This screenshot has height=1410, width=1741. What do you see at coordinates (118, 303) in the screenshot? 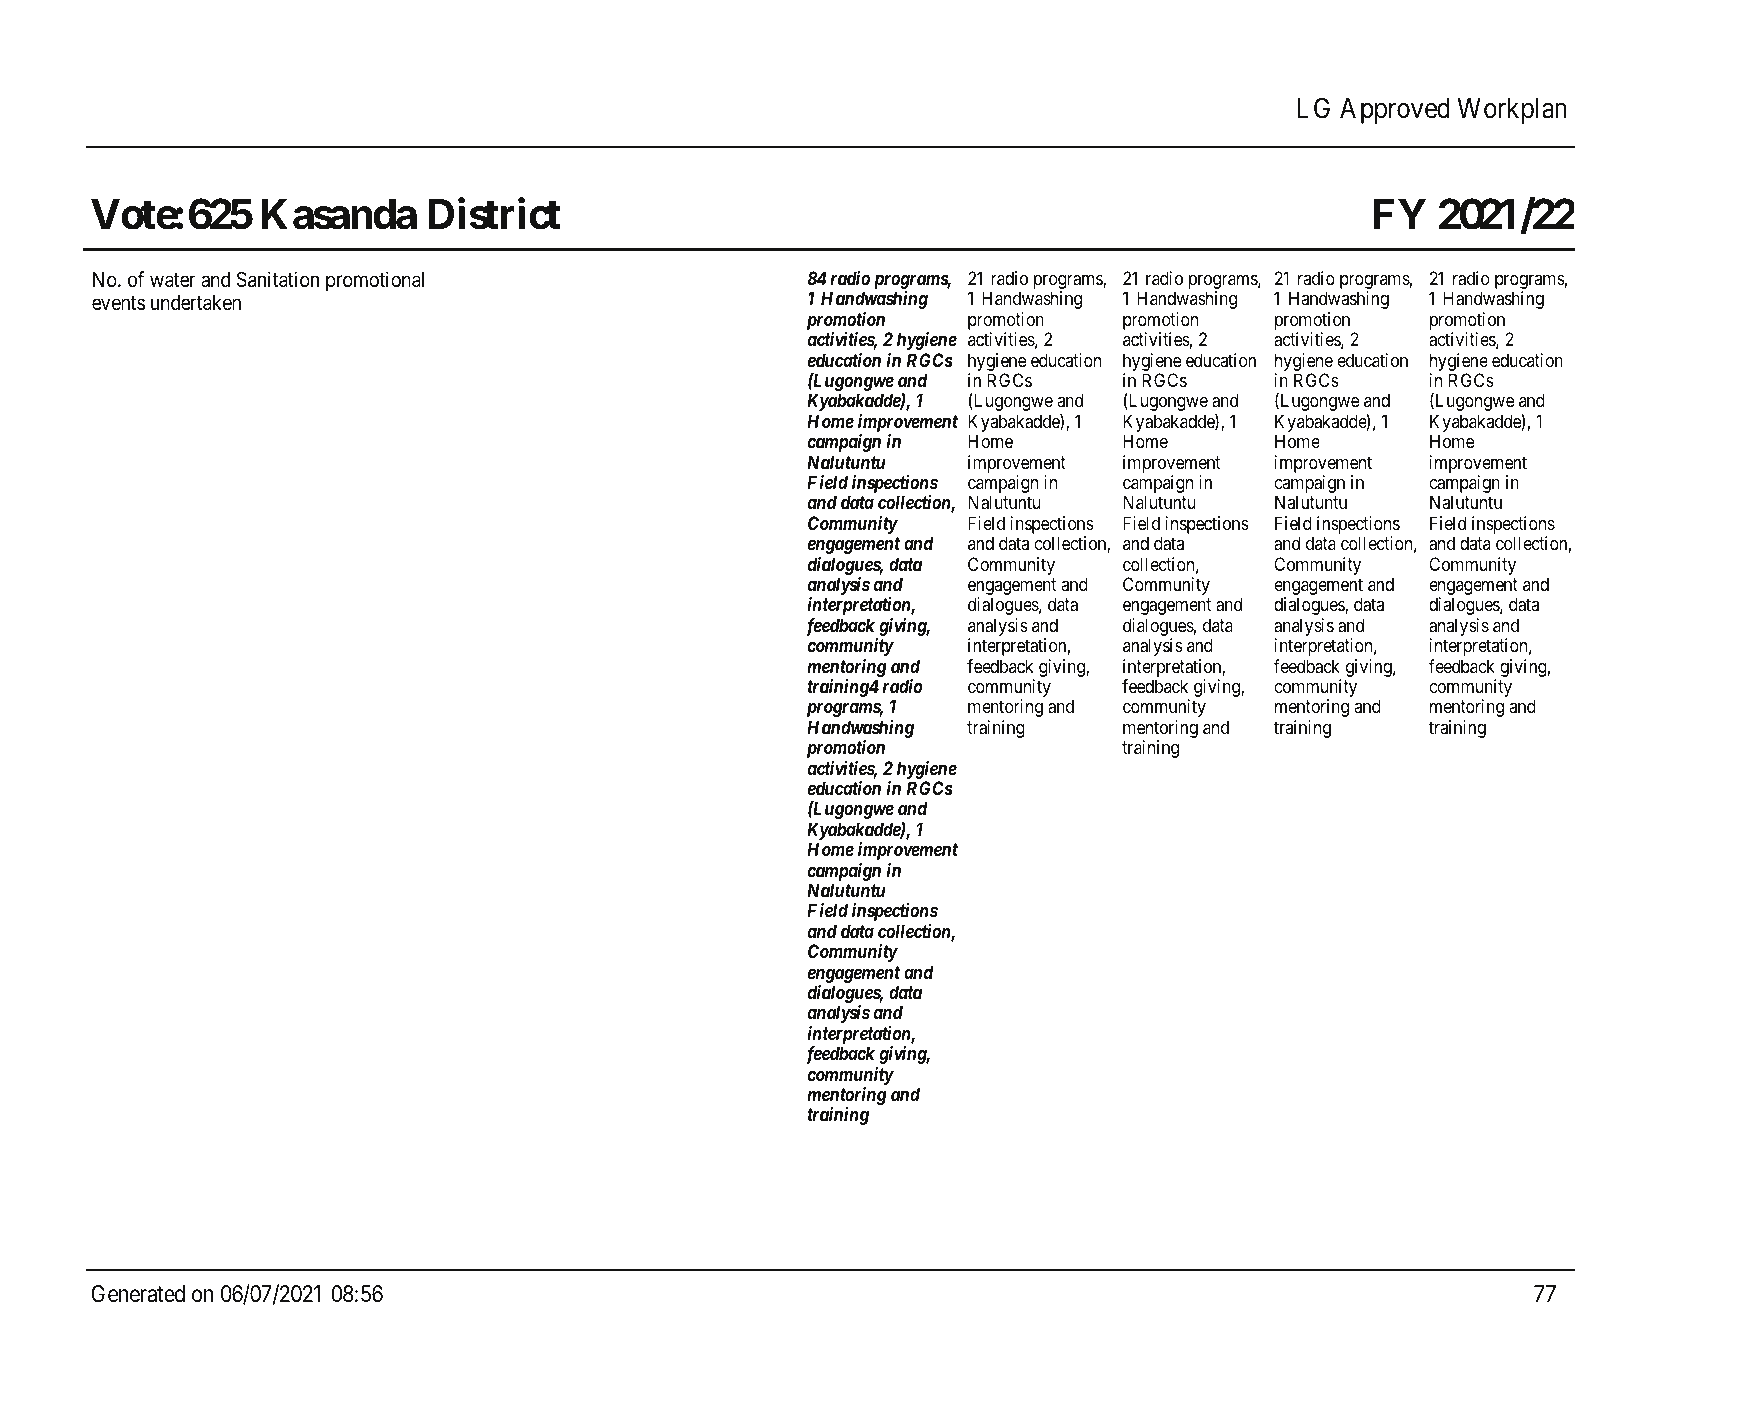
I see `events` at bounding box center [118, 303].
